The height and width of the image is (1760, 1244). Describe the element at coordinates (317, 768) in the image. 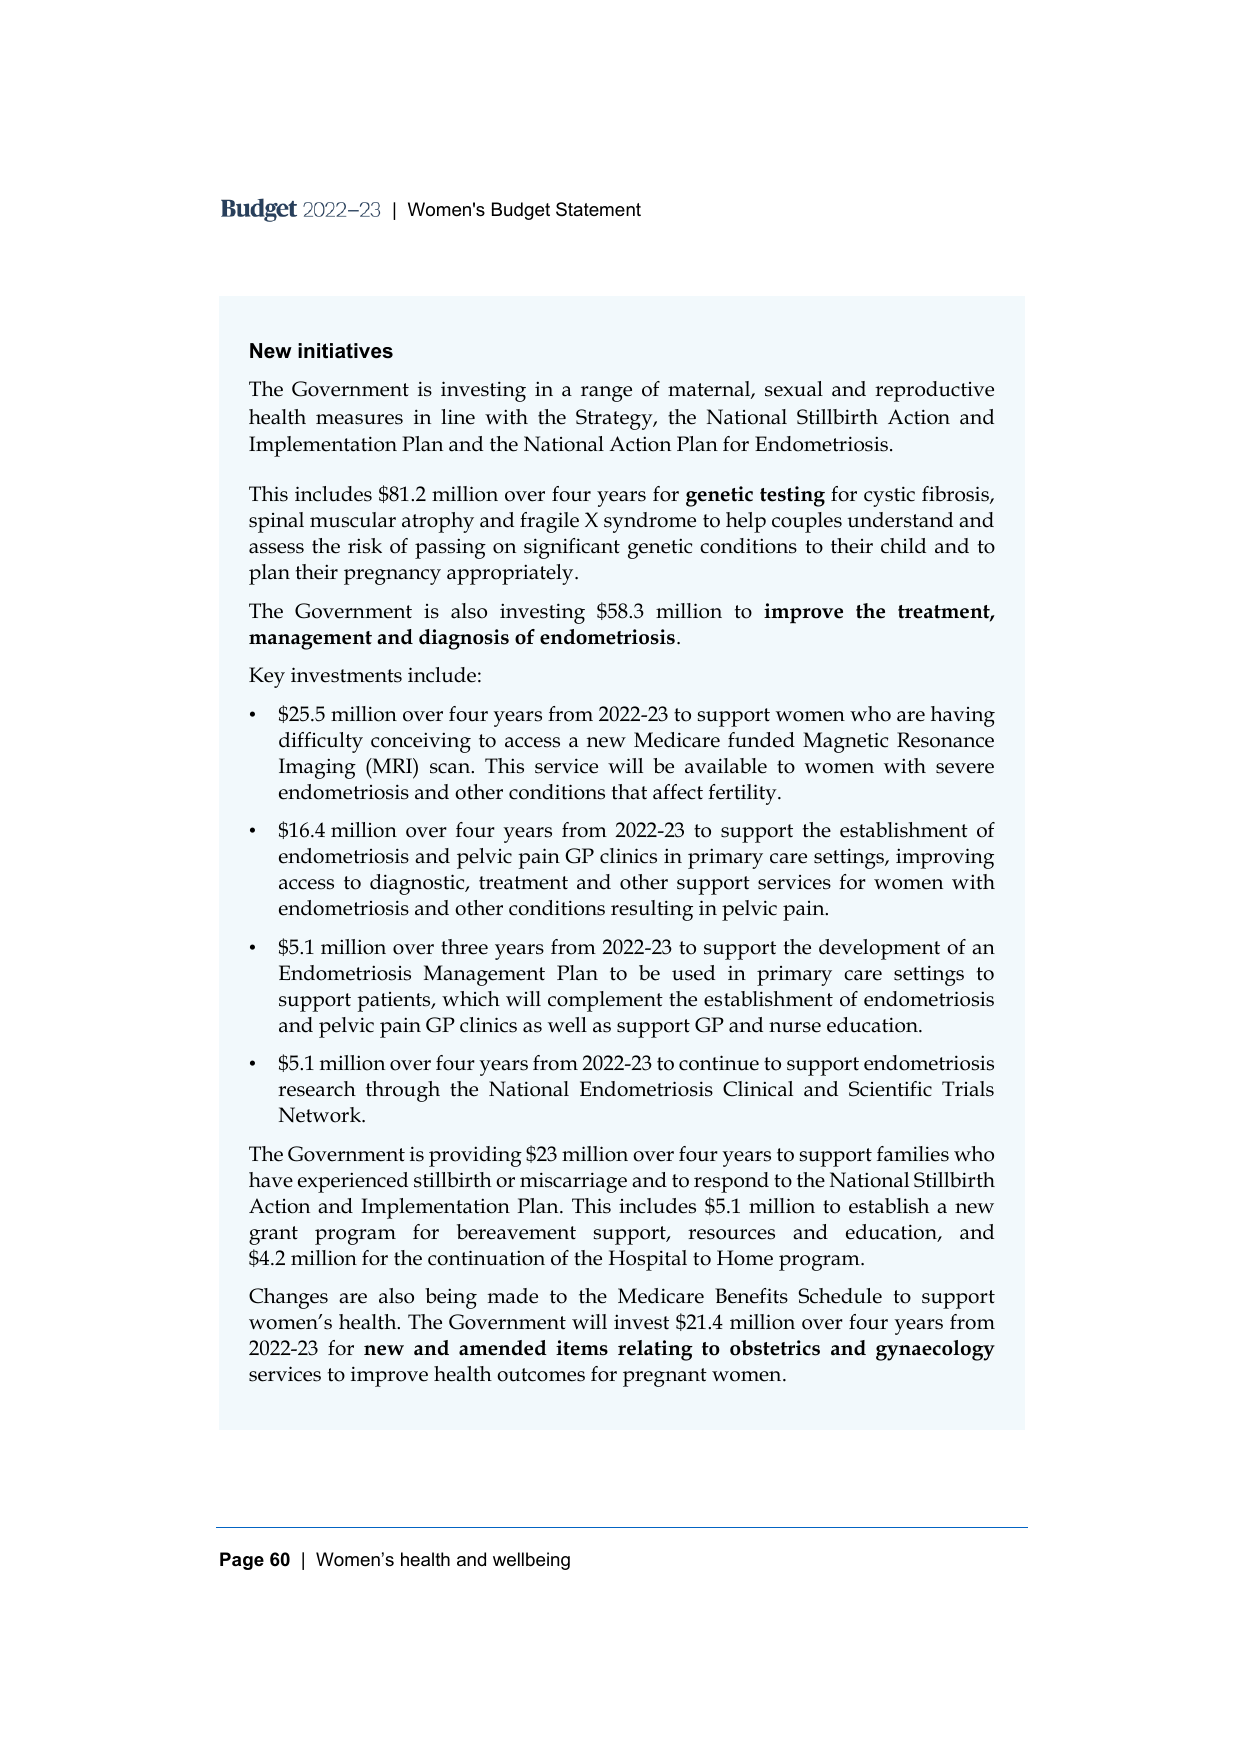

I see `Imaging` at that location.
